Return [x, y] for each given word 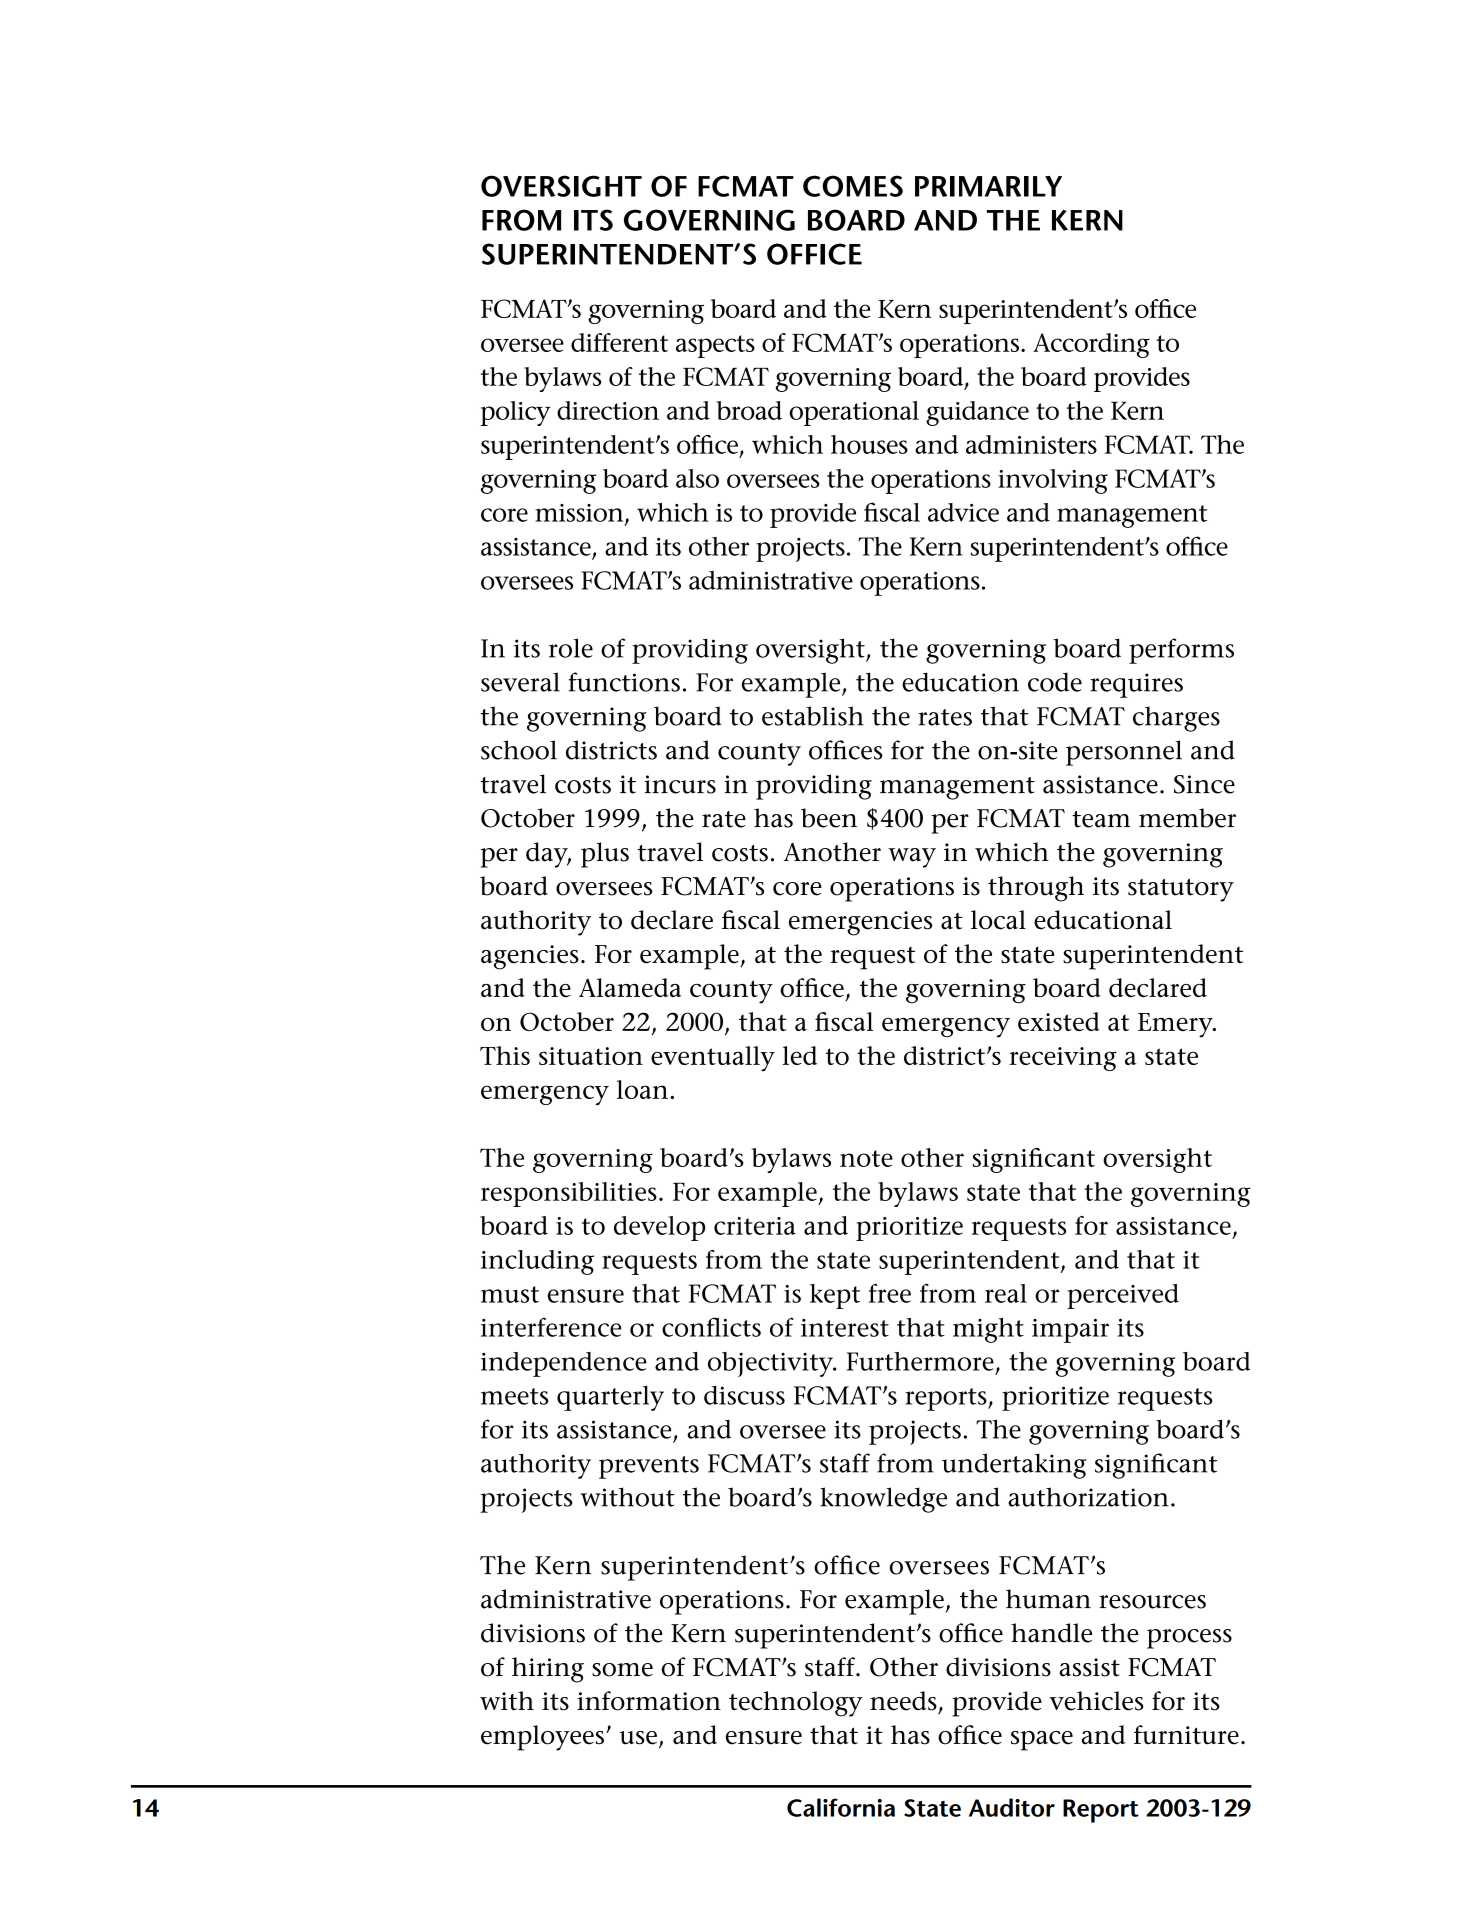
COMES [853, 186]
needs [903, 1701]
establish [813, 716]
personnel [1124, 753]
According [1091, 345]
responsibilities [569, 1194]
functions [624, 682]
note [866, 1158]
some [622, 1670]
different [619, 342]
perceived [1123, 1296]
